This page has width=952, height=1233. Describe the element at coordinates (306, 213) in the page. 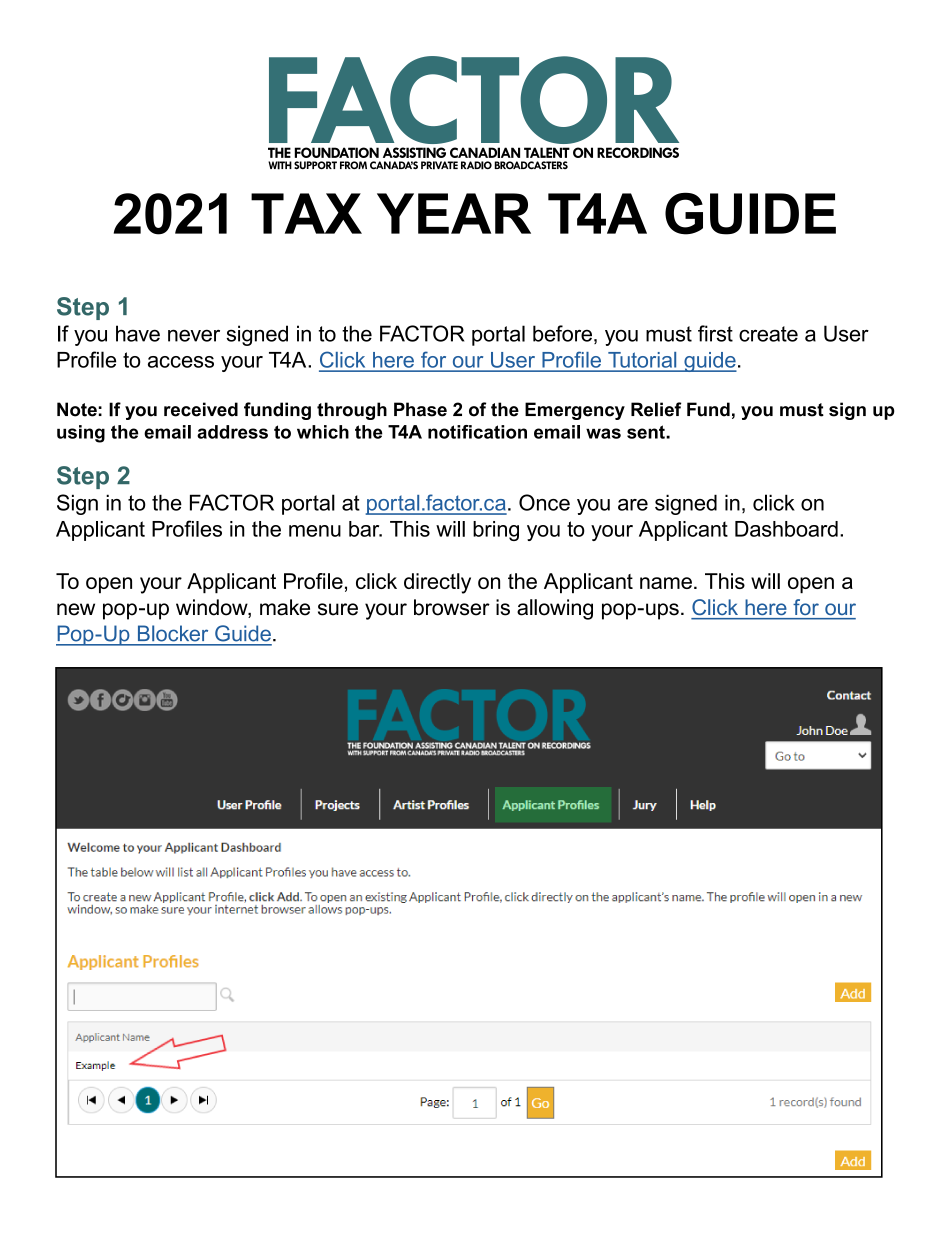

I see `TAX` at that location.
